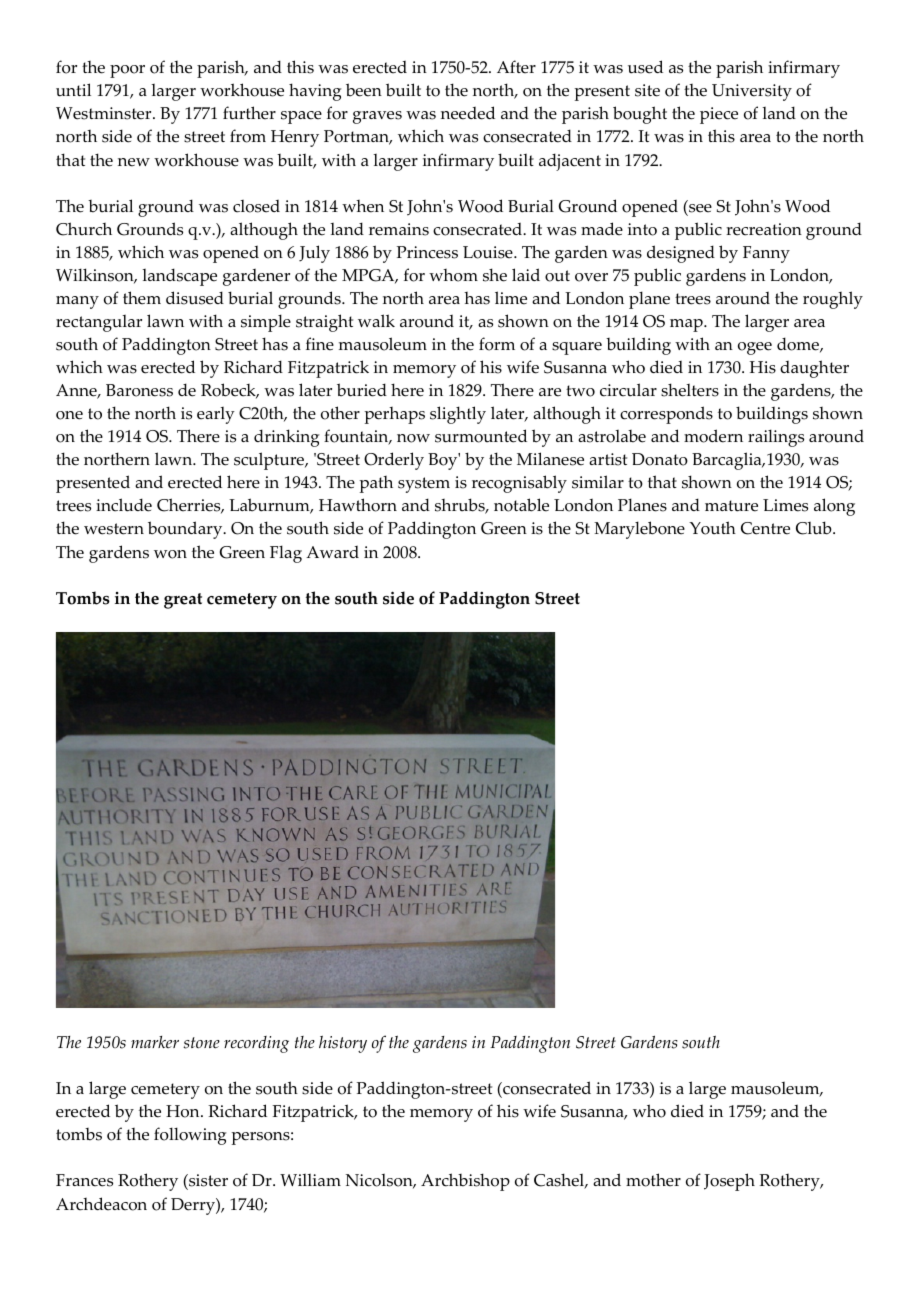 The image size is (924, 1308). What do you see at coordinates (183, 601) in the document?
I see `great` at bounding box center [183, 601].
